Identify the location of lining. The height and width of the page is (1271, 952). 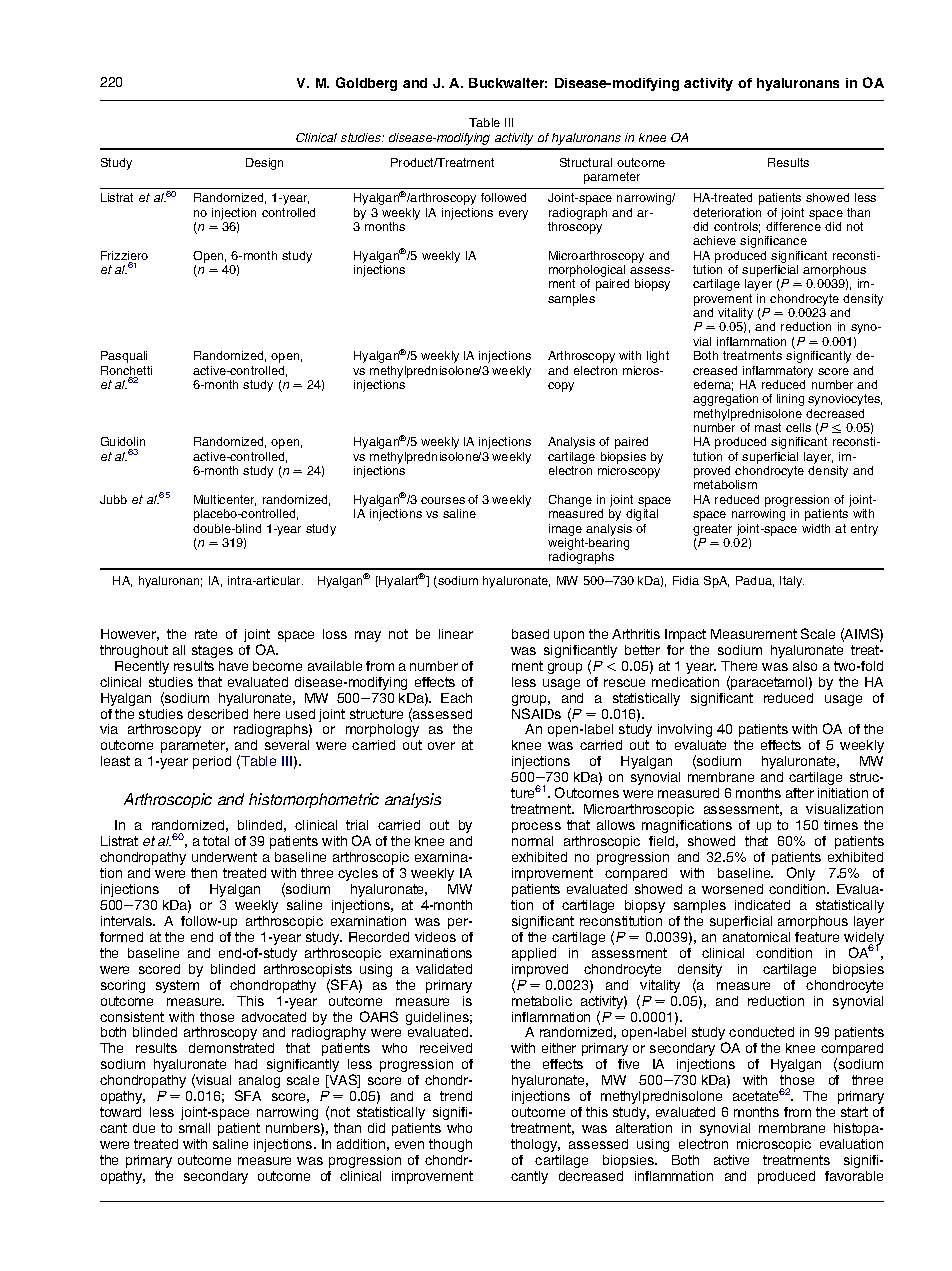
(790, 400).
